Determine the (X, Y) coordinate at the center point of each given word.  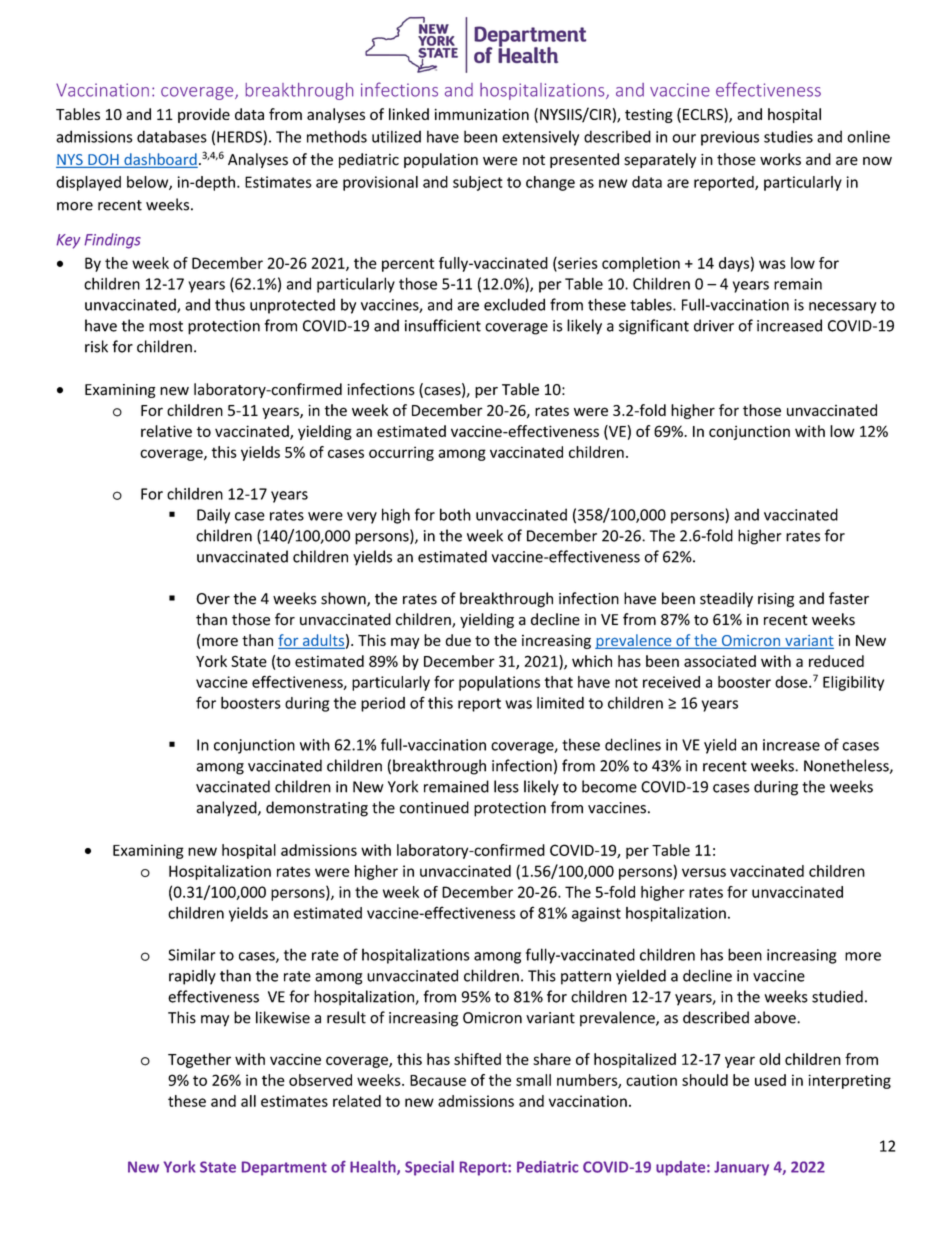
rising (776, 600)
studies (788, 136)
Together (199, 1060)
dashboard (160, 160)
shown (344, 599)
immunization (482, 114)
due (458, 640)
